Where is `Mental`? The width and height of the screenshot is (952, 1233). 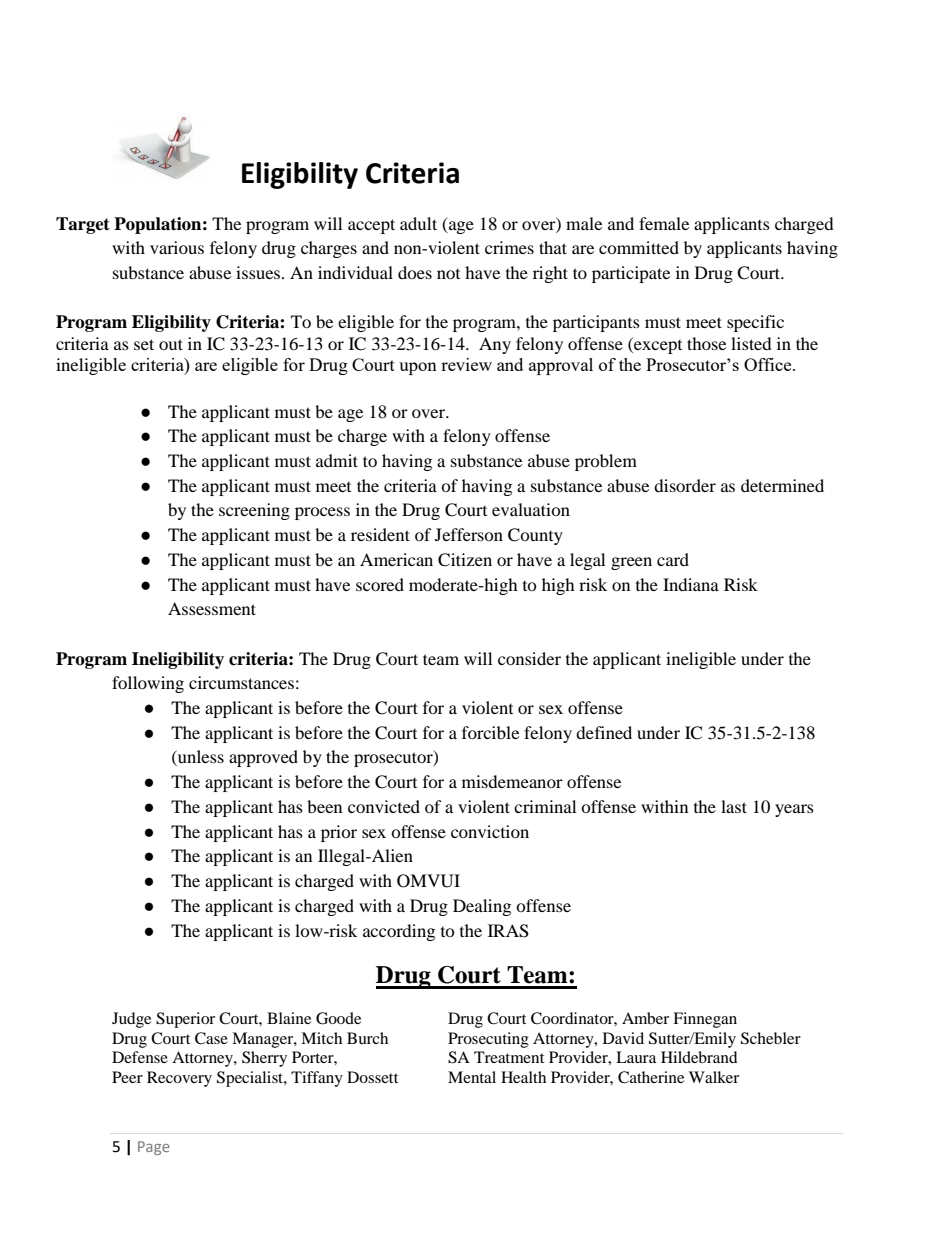
Mental is located at coordinates (472, 1077).
